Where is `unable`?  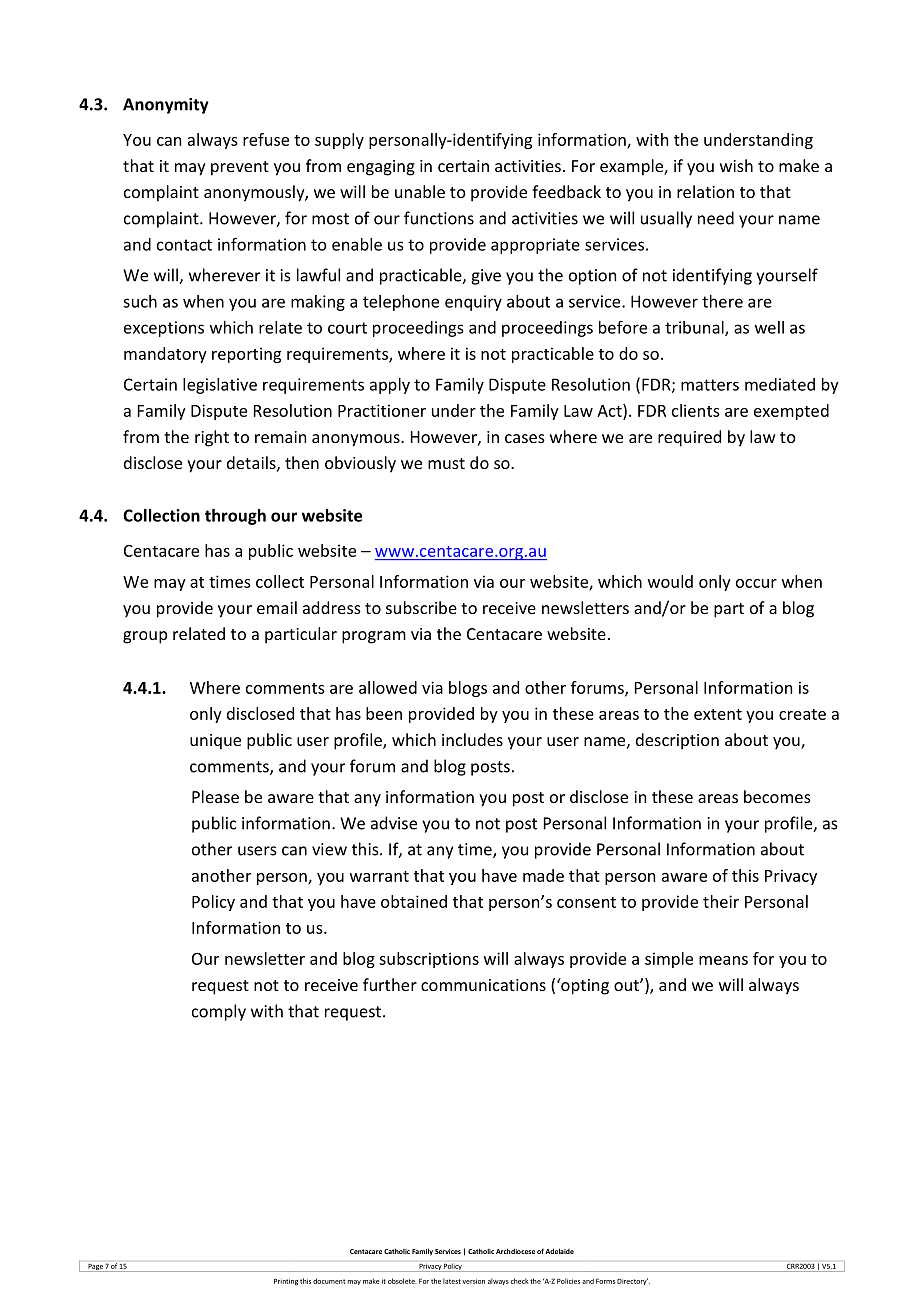
unable is located at coordinates (420, 191).
